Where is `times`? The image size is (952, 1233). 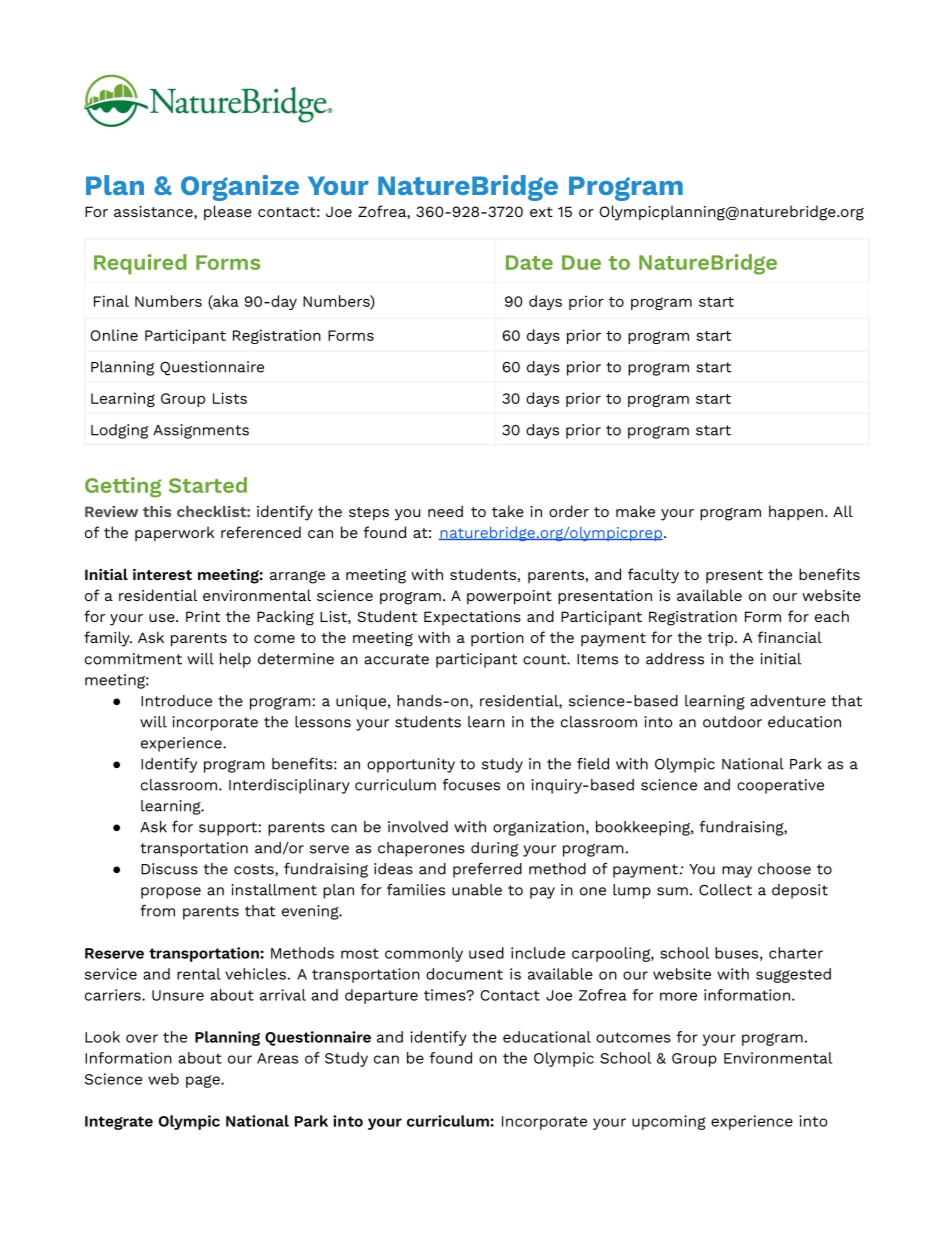 times is located at coordinates (446, 995).
